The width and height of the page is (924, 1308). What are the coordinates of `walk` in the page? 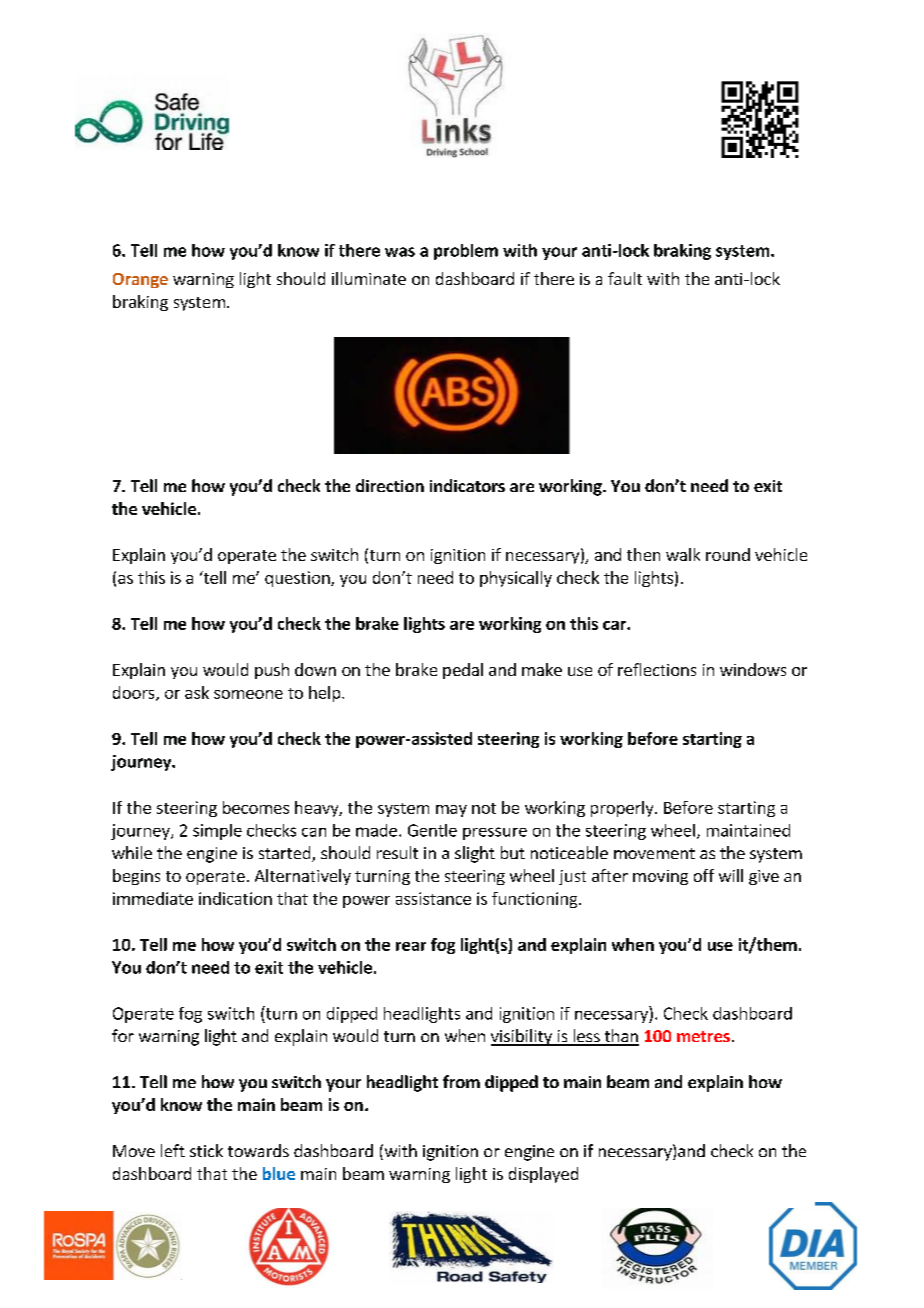 It's located at (683, 554).
